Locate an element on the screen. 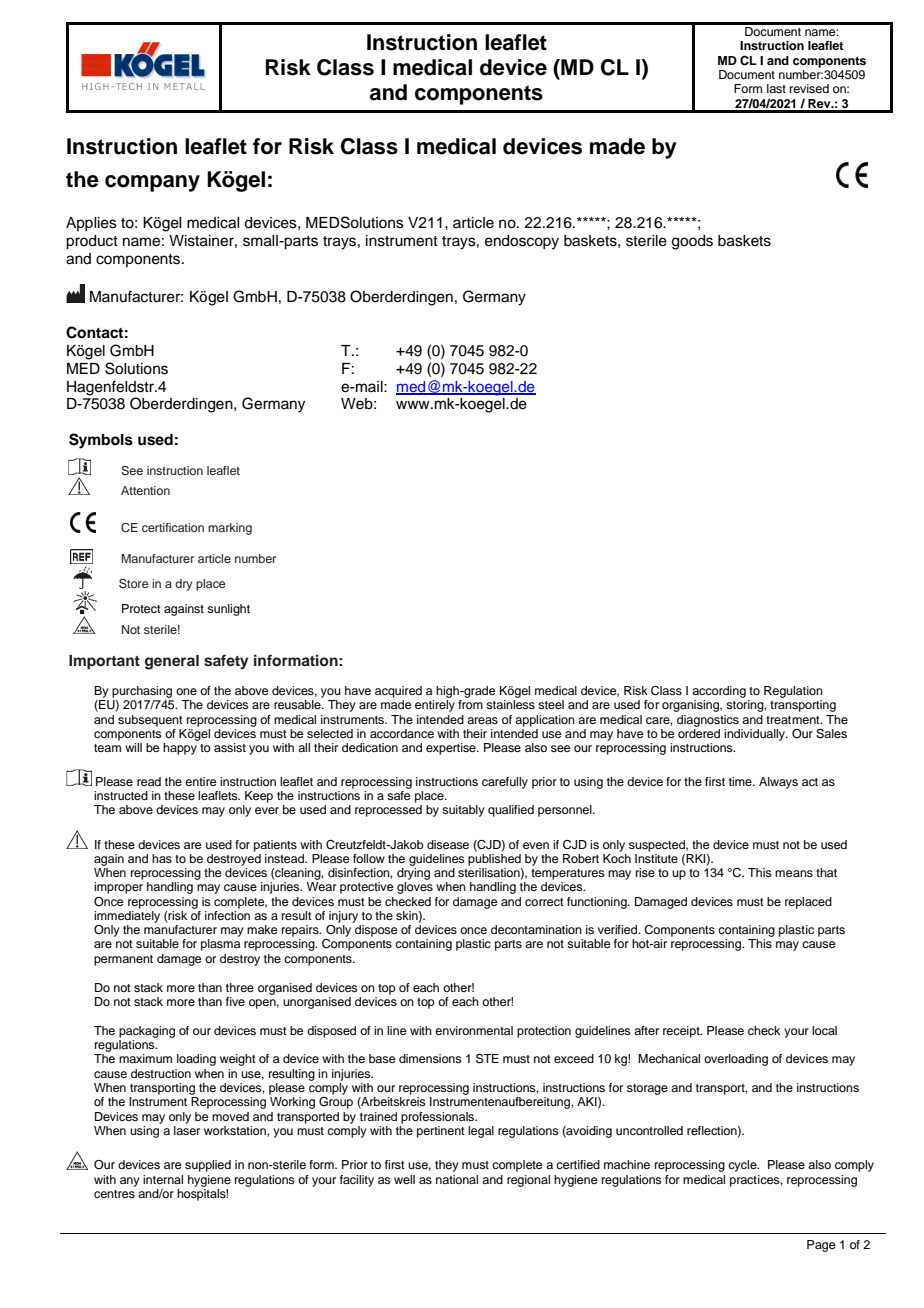  goods is located at coordinates (692, 242).
